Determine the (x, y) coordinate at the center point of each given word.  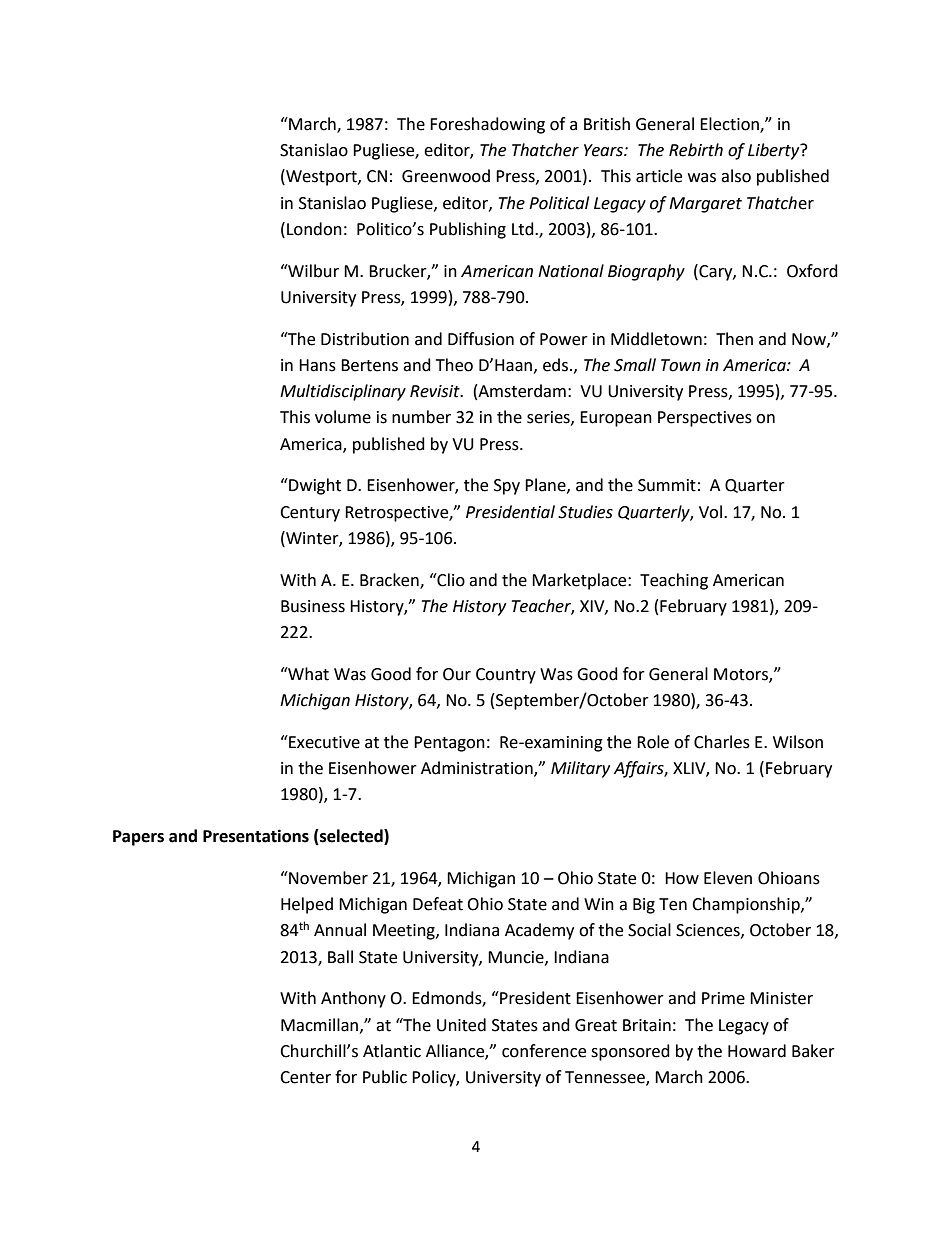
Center (305, 1077)
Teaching (674, 581)
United (461, 1025)
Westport (321, 177)
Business (313, 606)
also (736, 176)
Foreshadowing (487, 125)
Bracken (390, 580)
